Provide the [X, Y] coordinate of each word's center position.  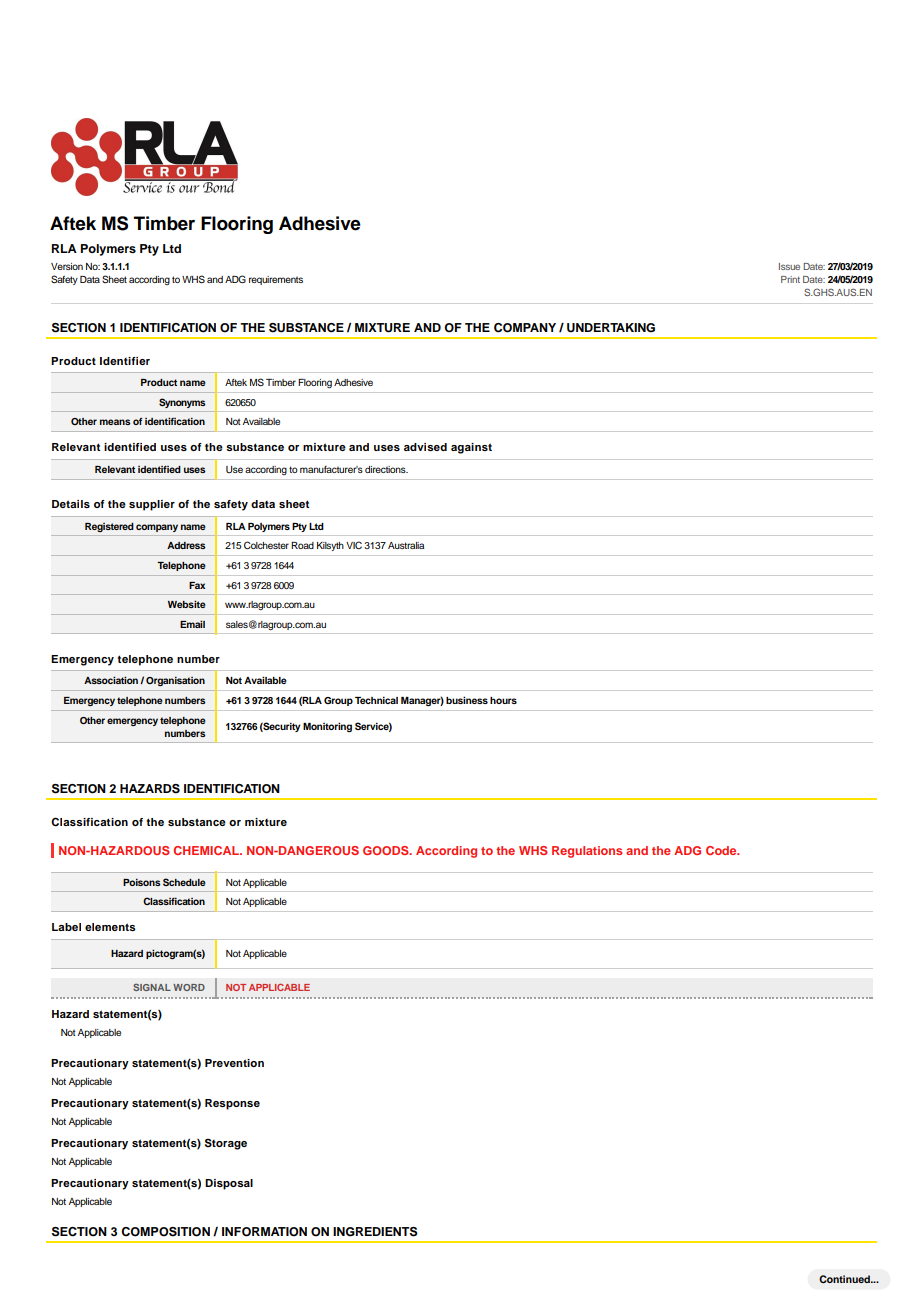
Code [722, 850]
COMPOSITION [165, 1232]
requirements [276, 280]
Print [790, 279]
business [467, 700]
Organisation [175, 681]
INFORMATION [264, 1232]
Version [67, 266]
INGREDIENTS [375, 1232]
